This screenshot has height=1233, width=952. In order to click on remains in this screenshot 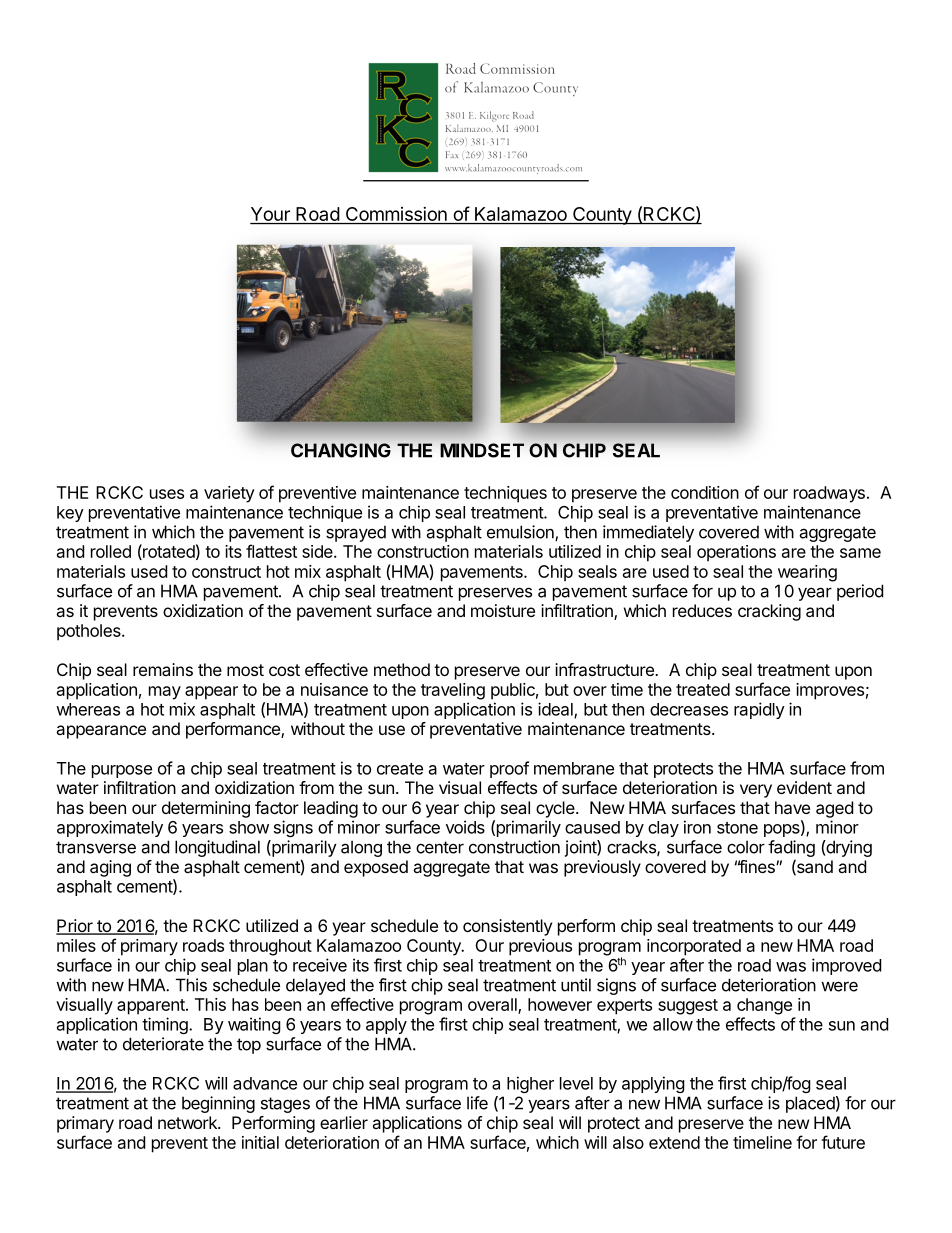, I will do `click(163, 669)`.
